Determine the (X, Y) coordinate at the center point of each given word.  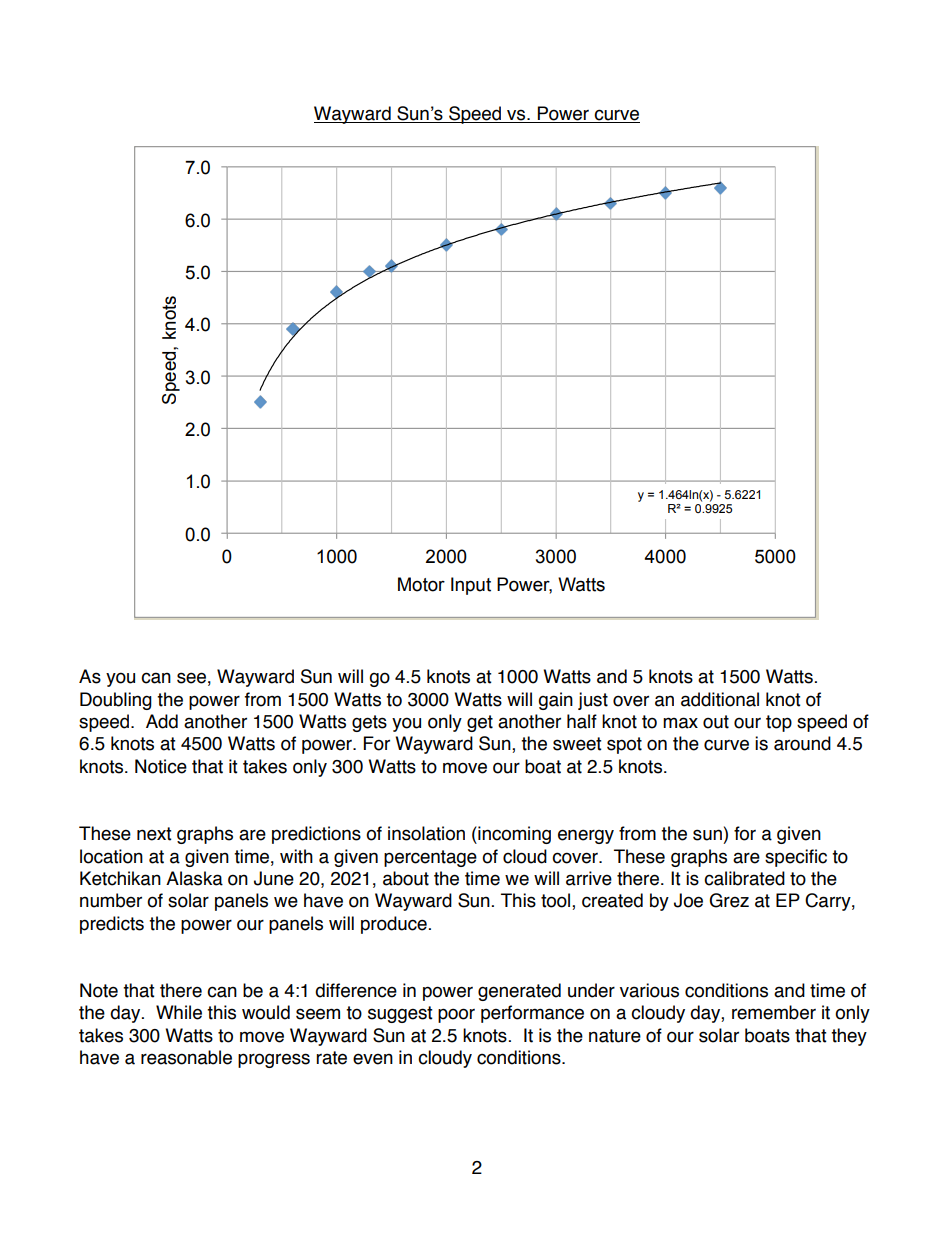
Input (471, 586)
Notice (161, 766)
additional (720, 699)
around (802, 743)
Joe (688, 900)
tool (557, 901)
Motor (421, 584)
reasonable (186, 1057)
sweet (577, 744)
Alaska (194, 878)
